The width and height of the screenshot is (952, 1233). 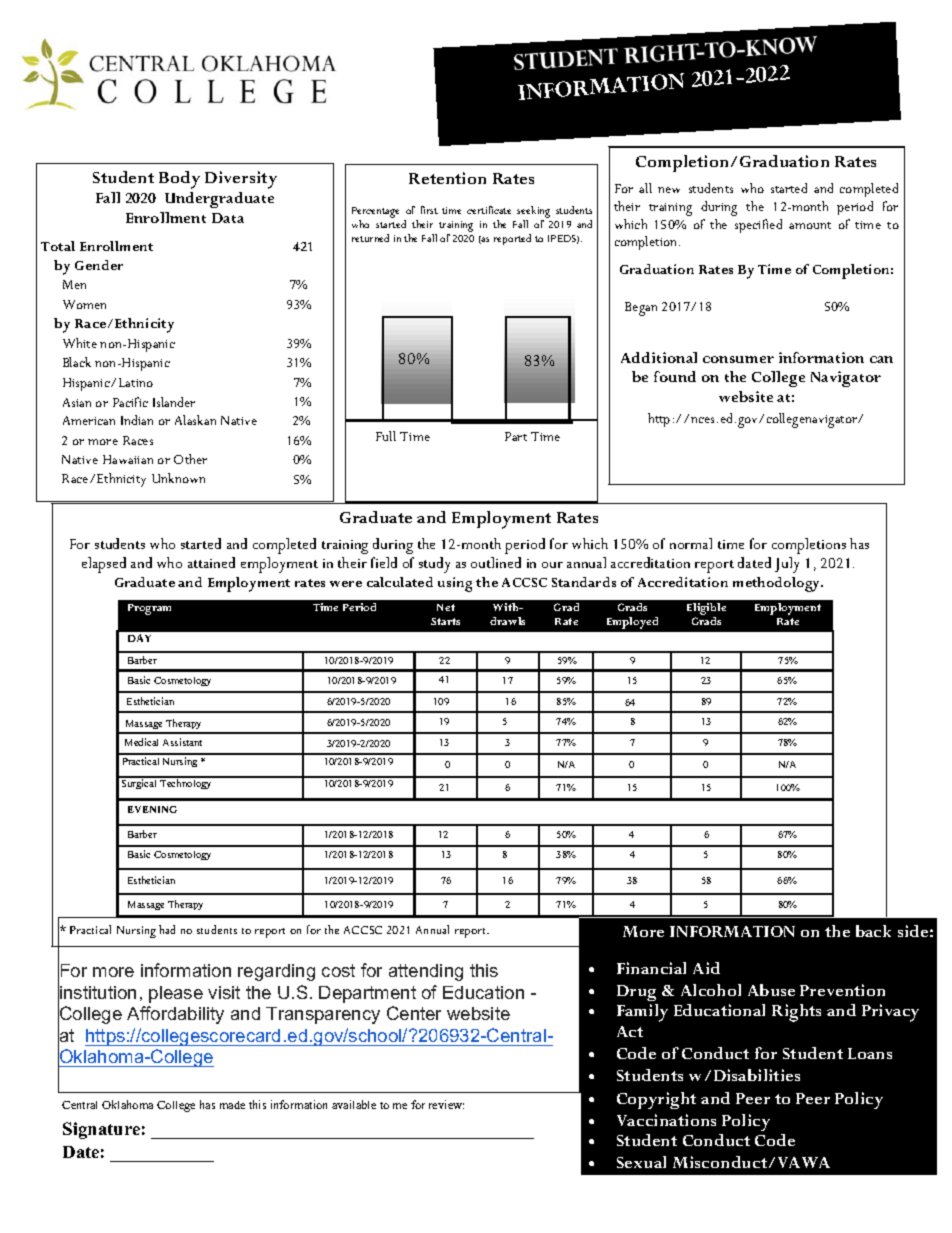 What do you see at coordinates (810, 225) in the screenshot?
I see `amount` at bounding box center [810, 225].
